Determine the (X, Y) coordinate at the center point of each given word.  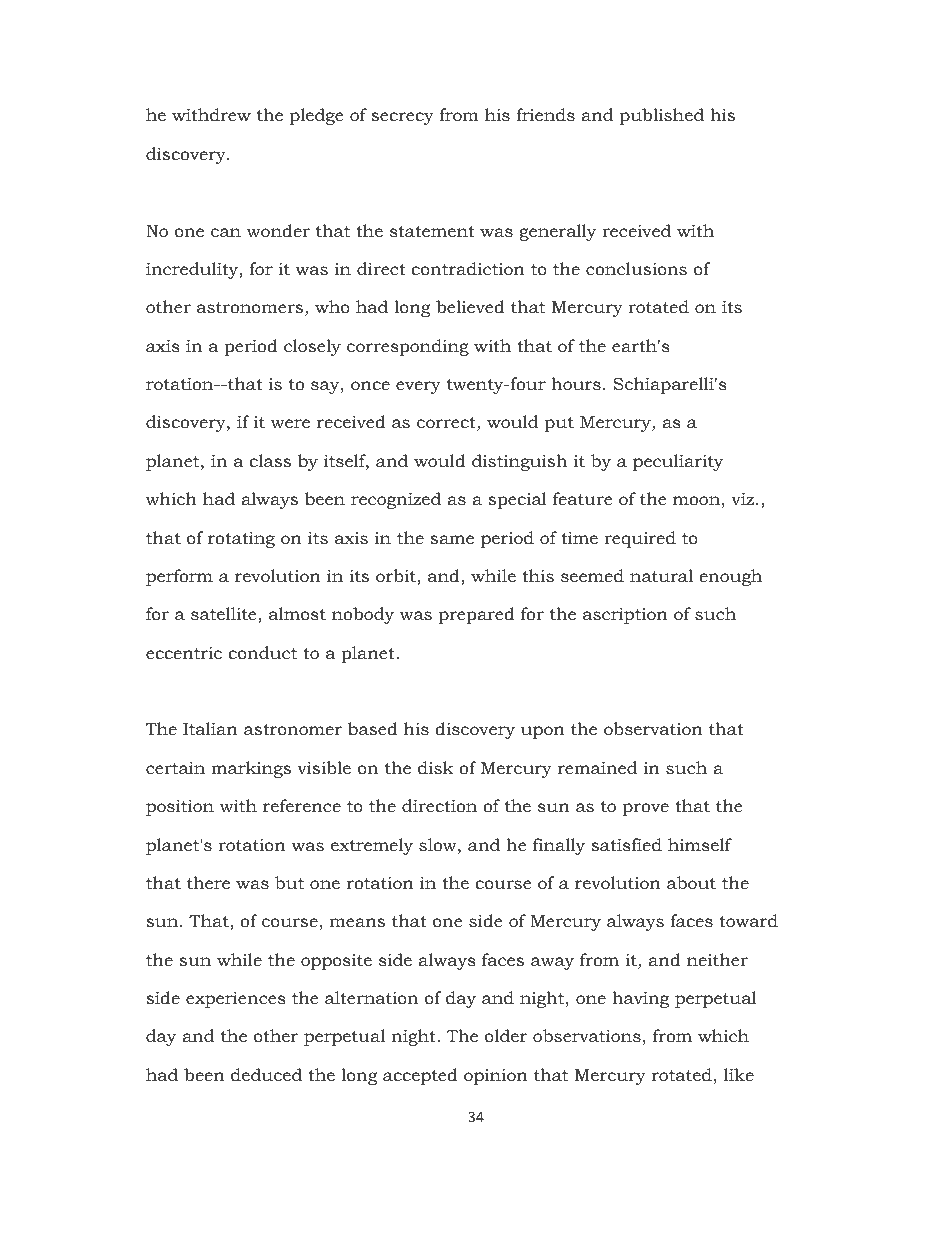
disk (436, 768)
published (662, 116)
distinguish (519, 462)
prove (646, 809)
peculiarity (678, 462)
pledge (316, 116)
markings (251, 769)
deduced (266, 1075)
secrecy (402, 118)
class (270, 460)
